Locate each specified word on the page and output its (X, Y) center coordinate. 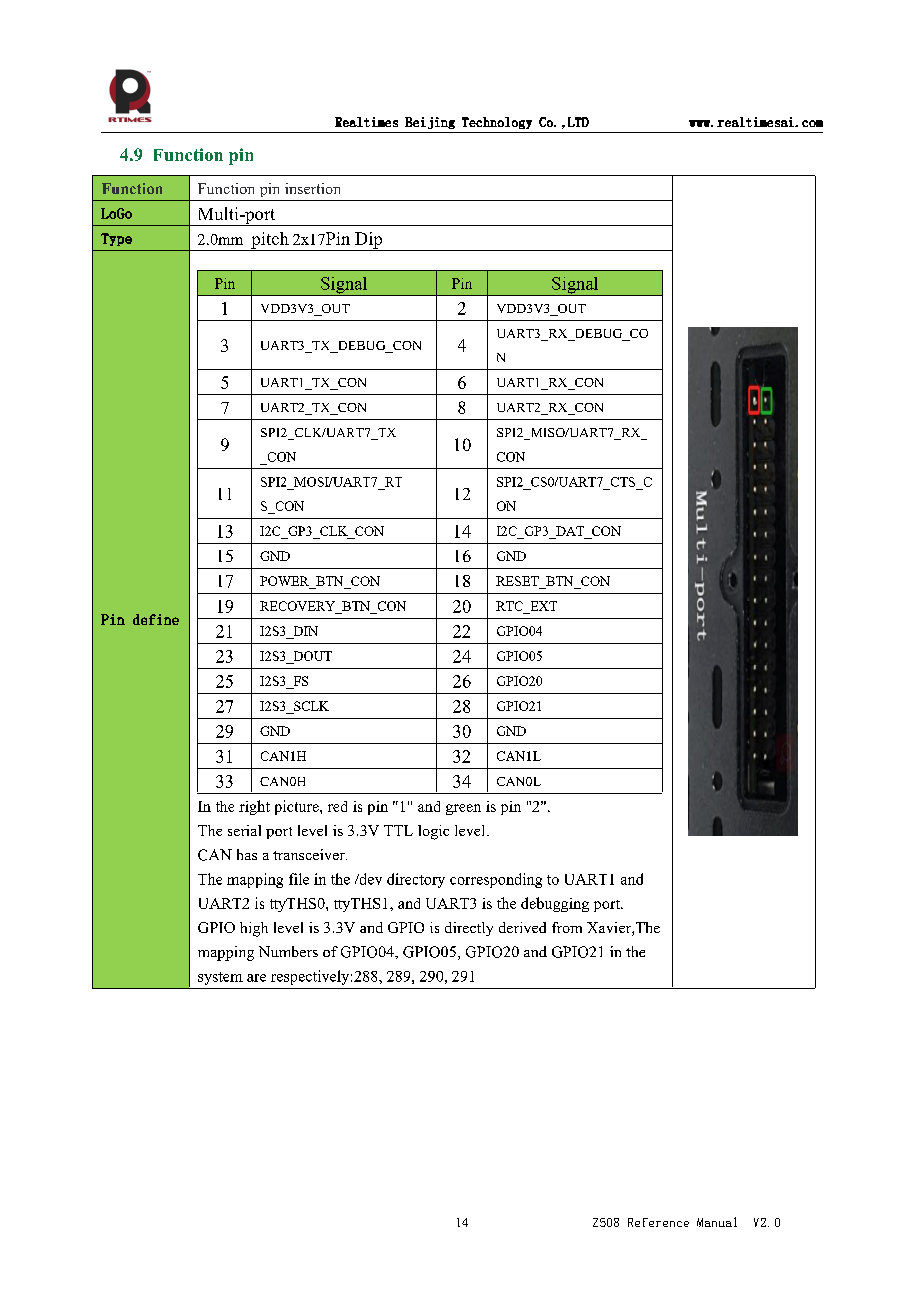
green (463, 809)
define (156, 619)
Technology (497, 123)
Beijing (430, 123)
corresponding (496, 880)
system (220, 978)
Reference (658, 1222)
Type (116, 239)
